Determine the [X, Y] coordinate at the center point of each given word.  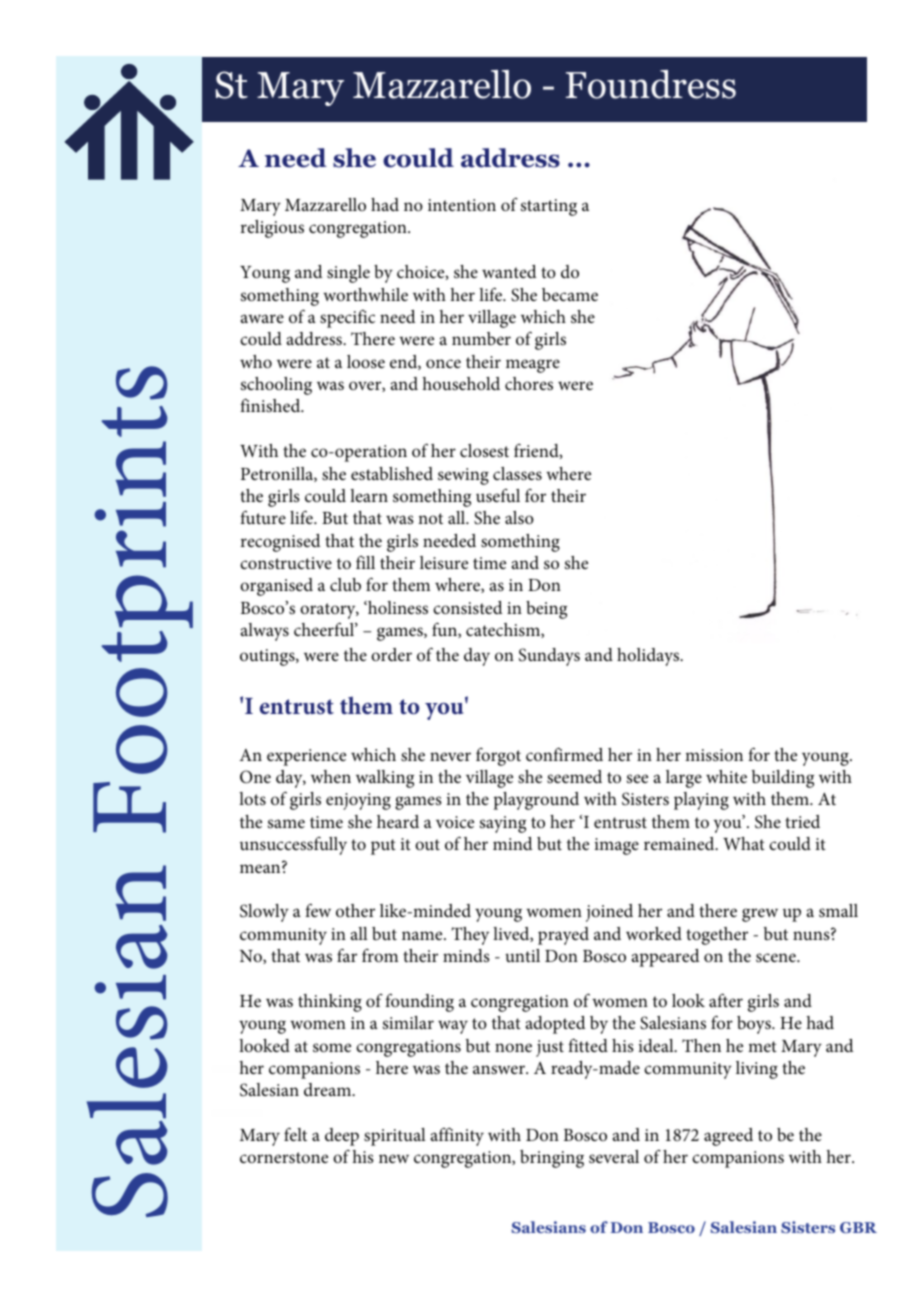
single [348, 274]
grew [760, 915]
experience [306, 757]
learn [369, 495]
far [347, 955]
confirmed [564, 754]
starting [549, 207]
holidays [649, 657]
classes [517, 474]
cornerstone [284, 1157]
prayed [563, 936]
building [783, 779]
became [570, 294]
